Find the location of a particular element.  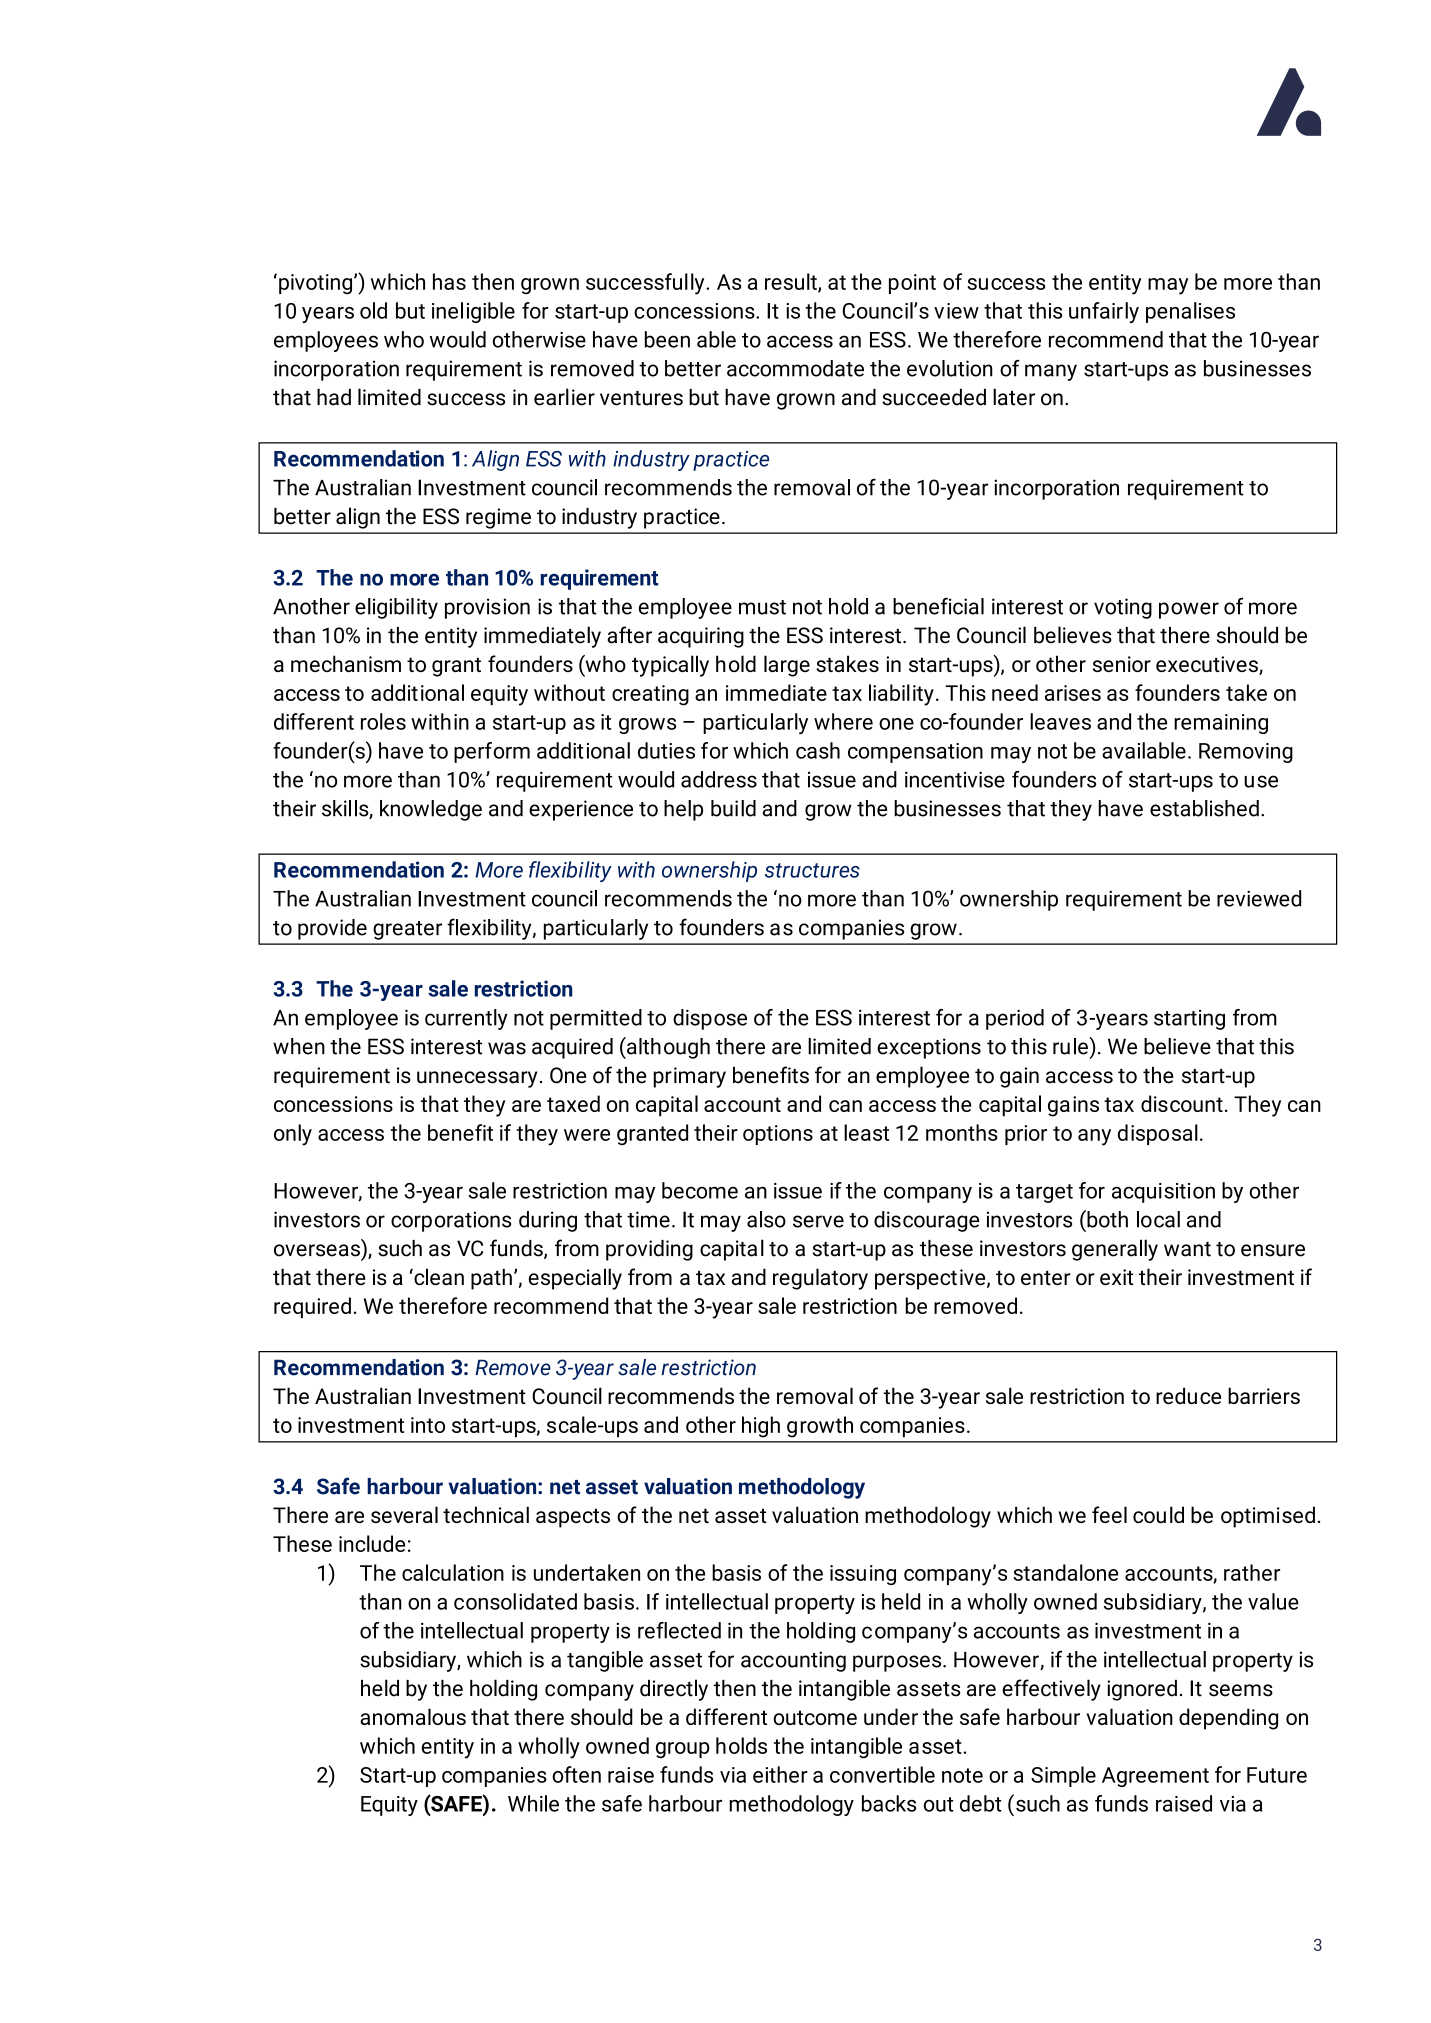

knowledge is located at coordinates (431, 810).
